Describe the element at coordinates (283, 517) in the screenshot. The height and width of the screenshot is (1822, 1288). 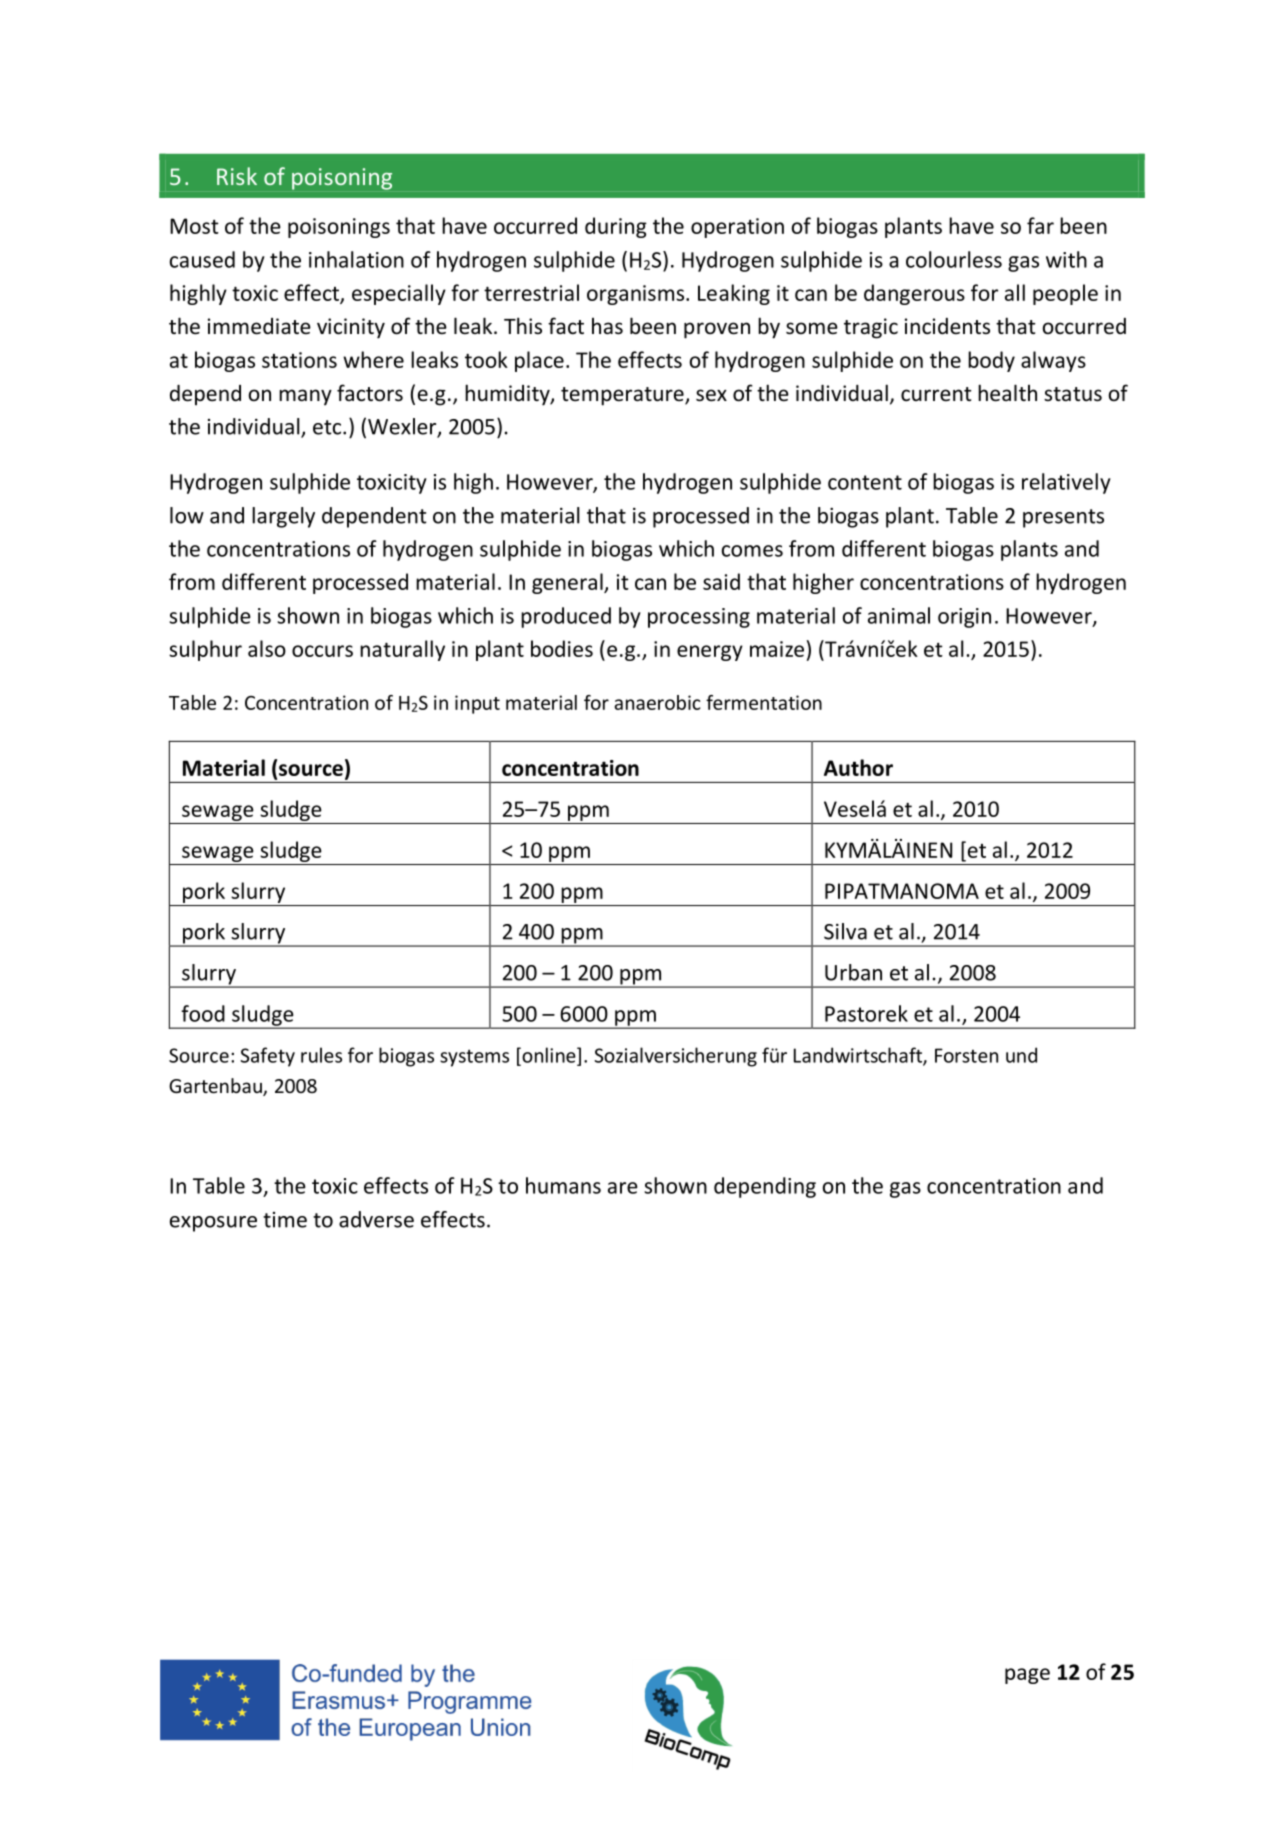
I see `largely` at that location.
